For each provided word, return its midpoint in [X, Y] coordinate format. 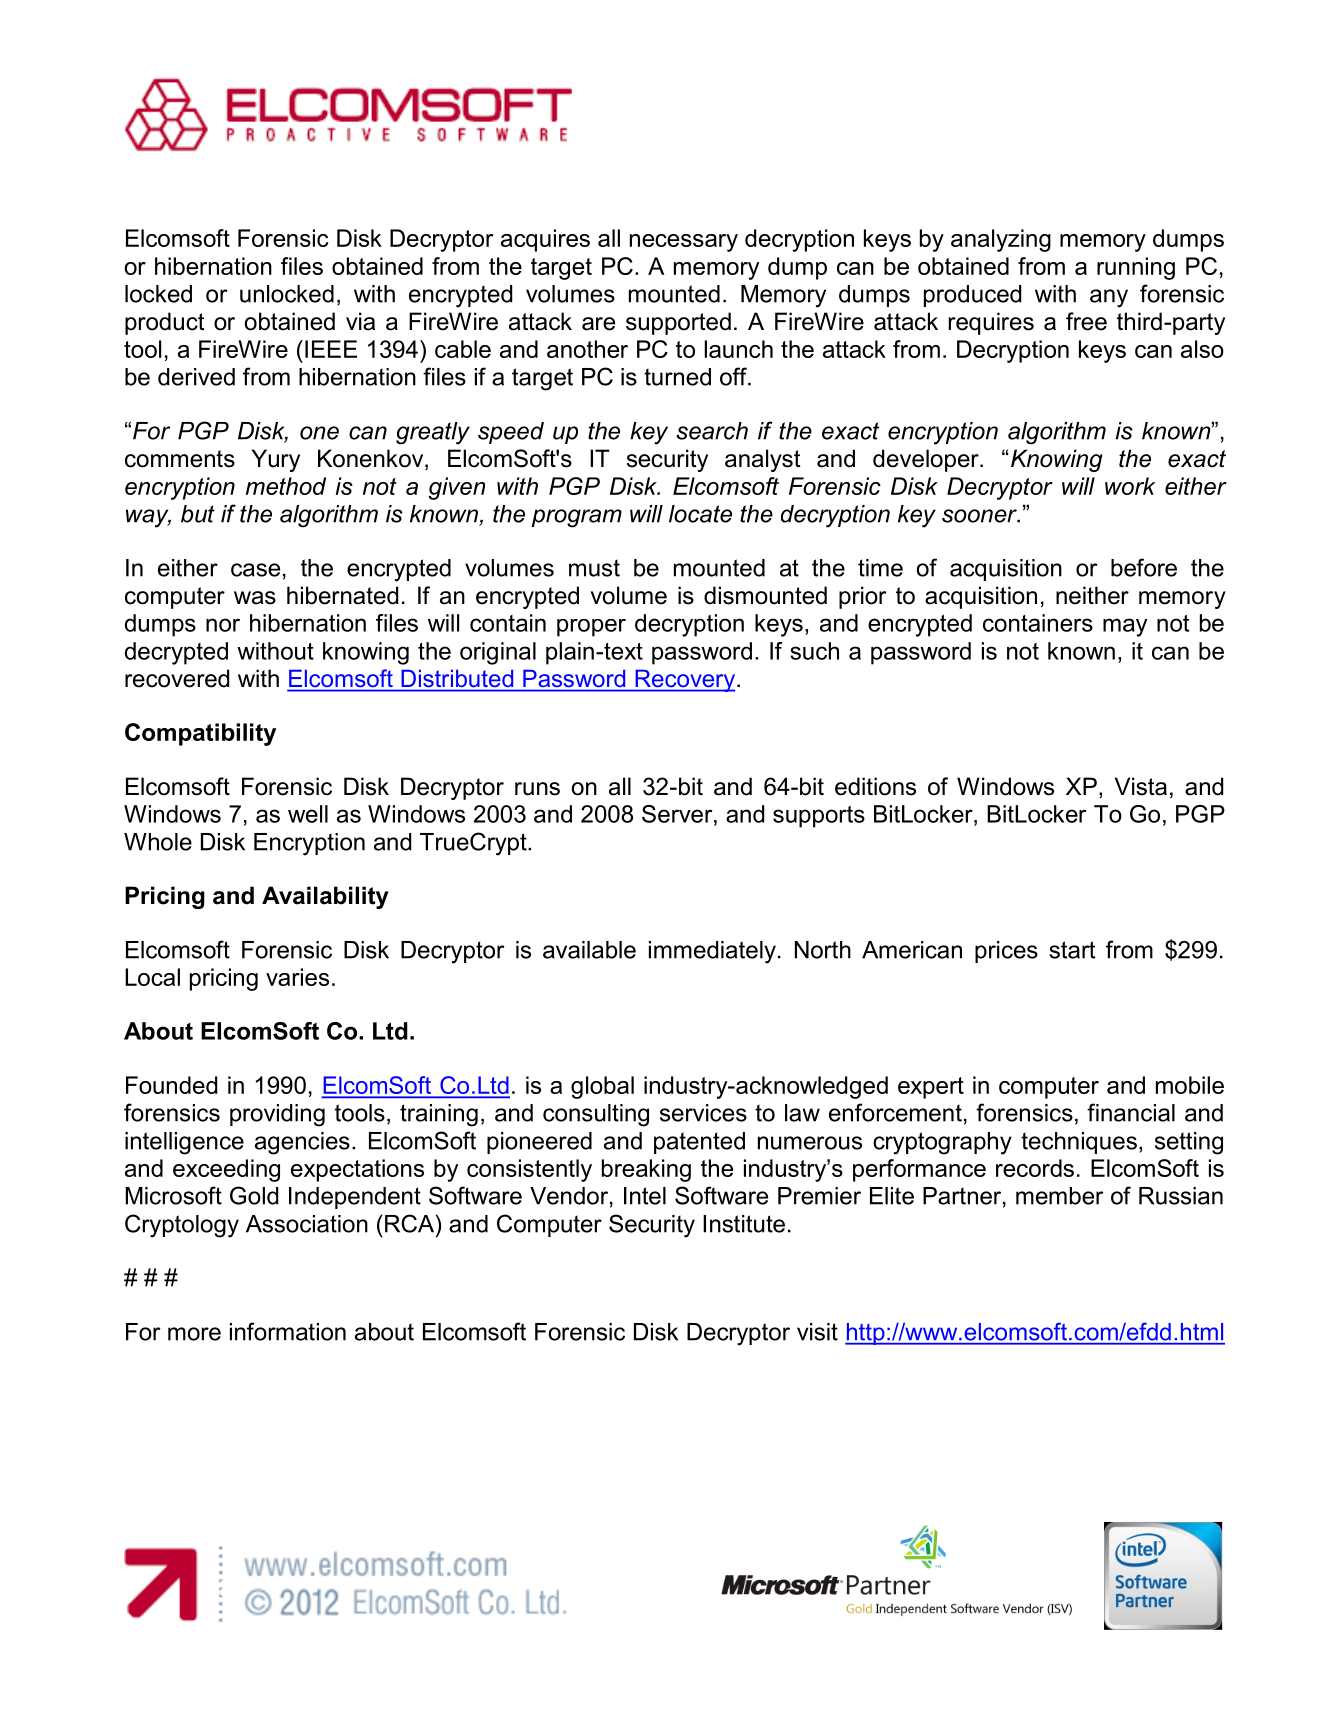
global [602, 1087]
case [255, 570]
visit [817, 1332]
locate [700, 514]
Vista [1141, 786]
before [1144, 567]
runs [537, 789]
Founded [171, 1085]
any [1109, 298]
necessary [684, 243]
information [288, 1331]
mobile [1190, 1085]
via [360, 321]
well [308, 814]
